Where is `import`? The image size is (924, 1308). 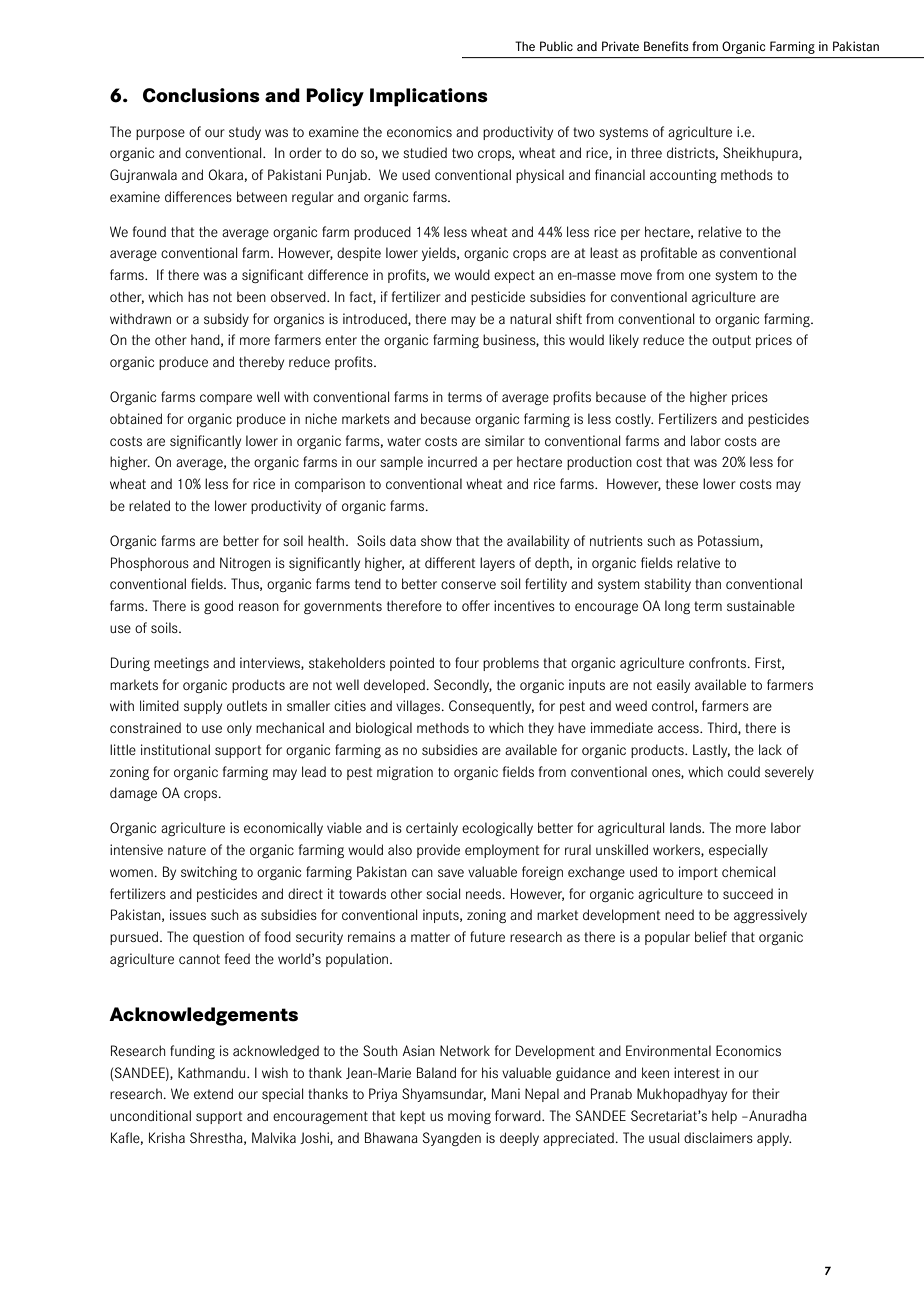 import is located at coordinates (698, 873).
